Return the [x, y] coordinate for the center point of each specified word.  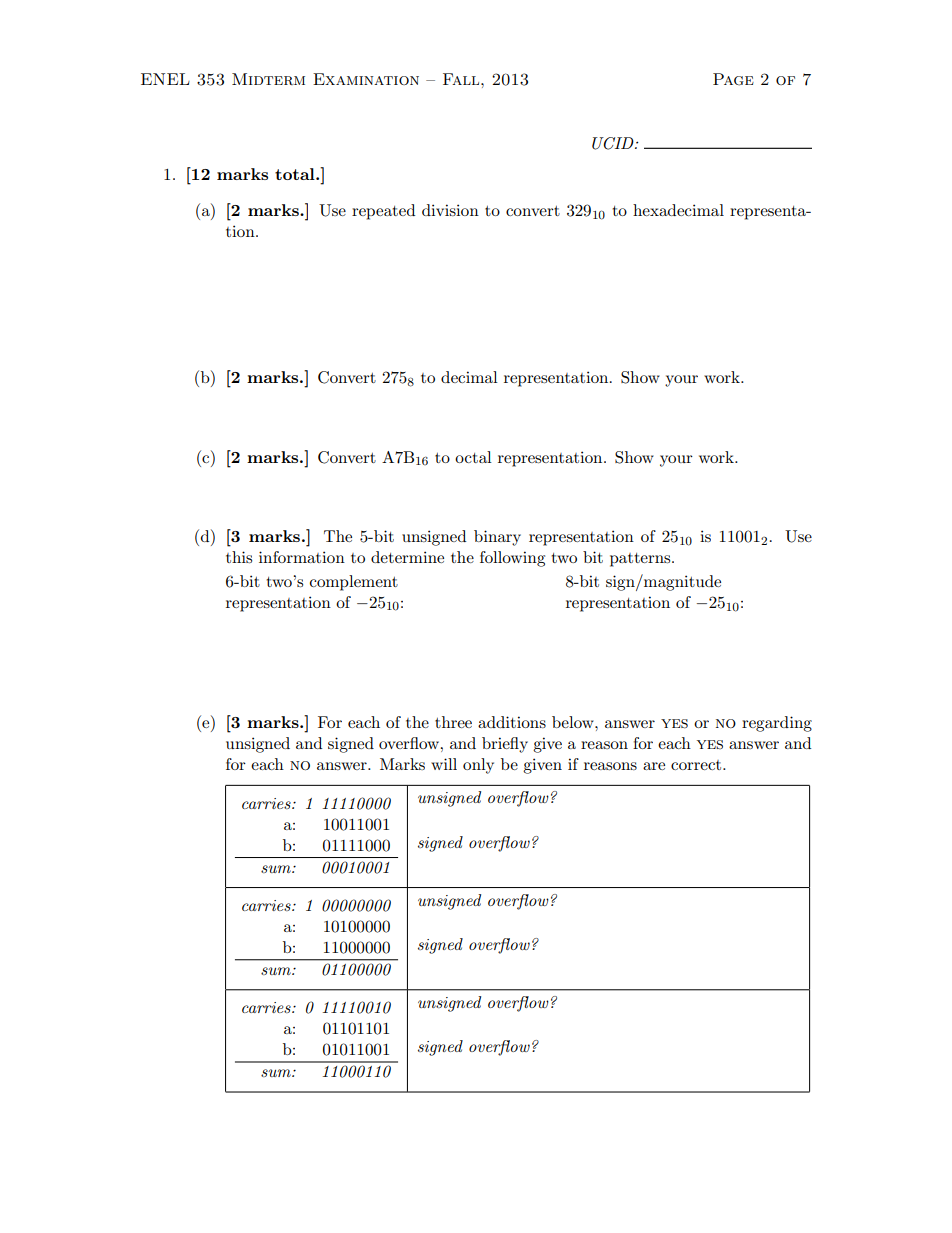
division [450, 210]
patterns [641, 560]
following [512, 559]
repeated [383, 212]
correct [697, 765]
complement [354, 583]
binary [497, 538]
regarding [777, 724]
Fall [462, 79]
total [296, 174]
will [444, 764]
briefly [505, 745]
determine [407, 557]
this [239, 557]
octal [473, 457]
